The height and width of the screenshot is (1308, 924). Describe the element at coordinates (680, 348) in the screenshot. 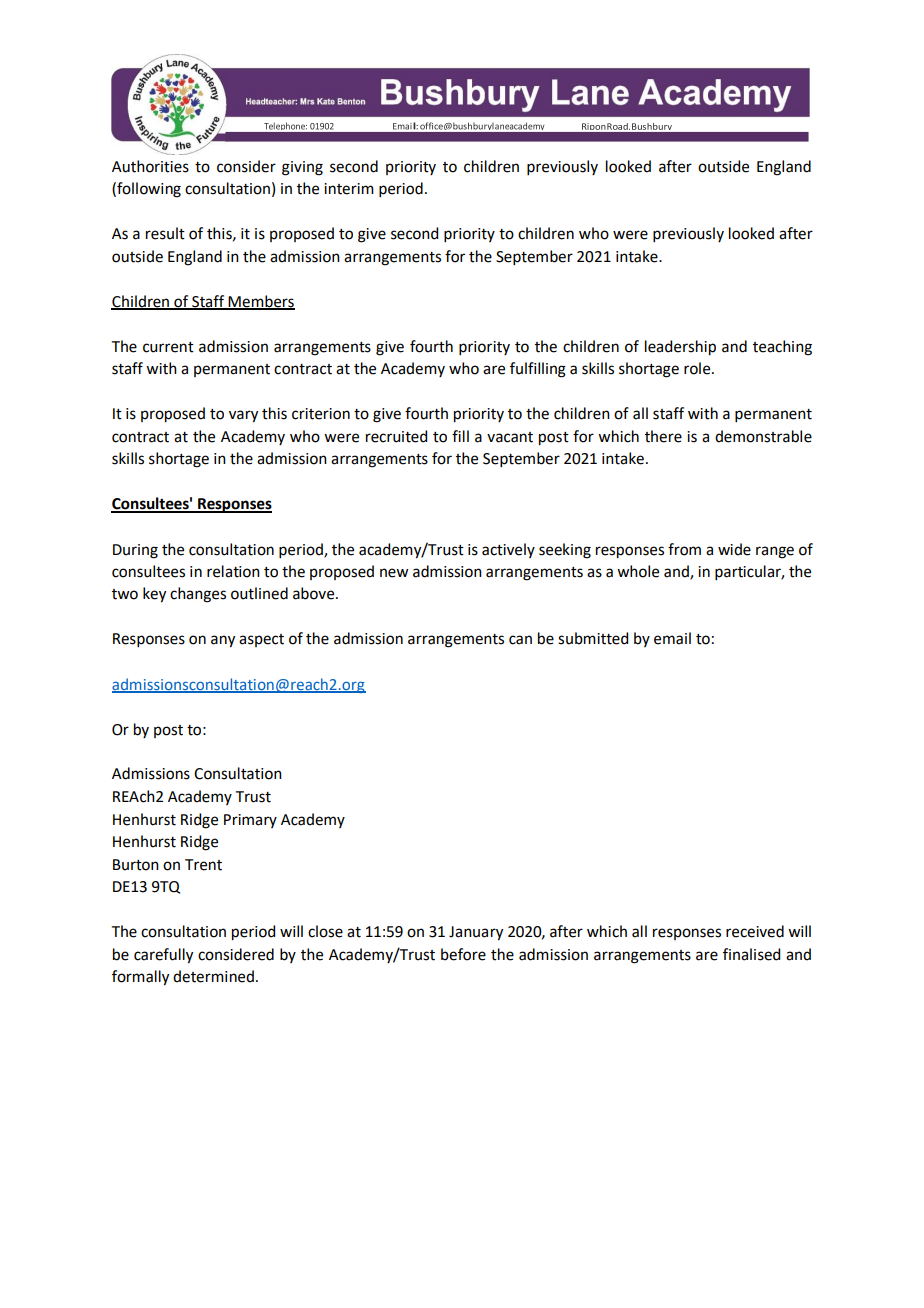

I see `leadership` at that location.
